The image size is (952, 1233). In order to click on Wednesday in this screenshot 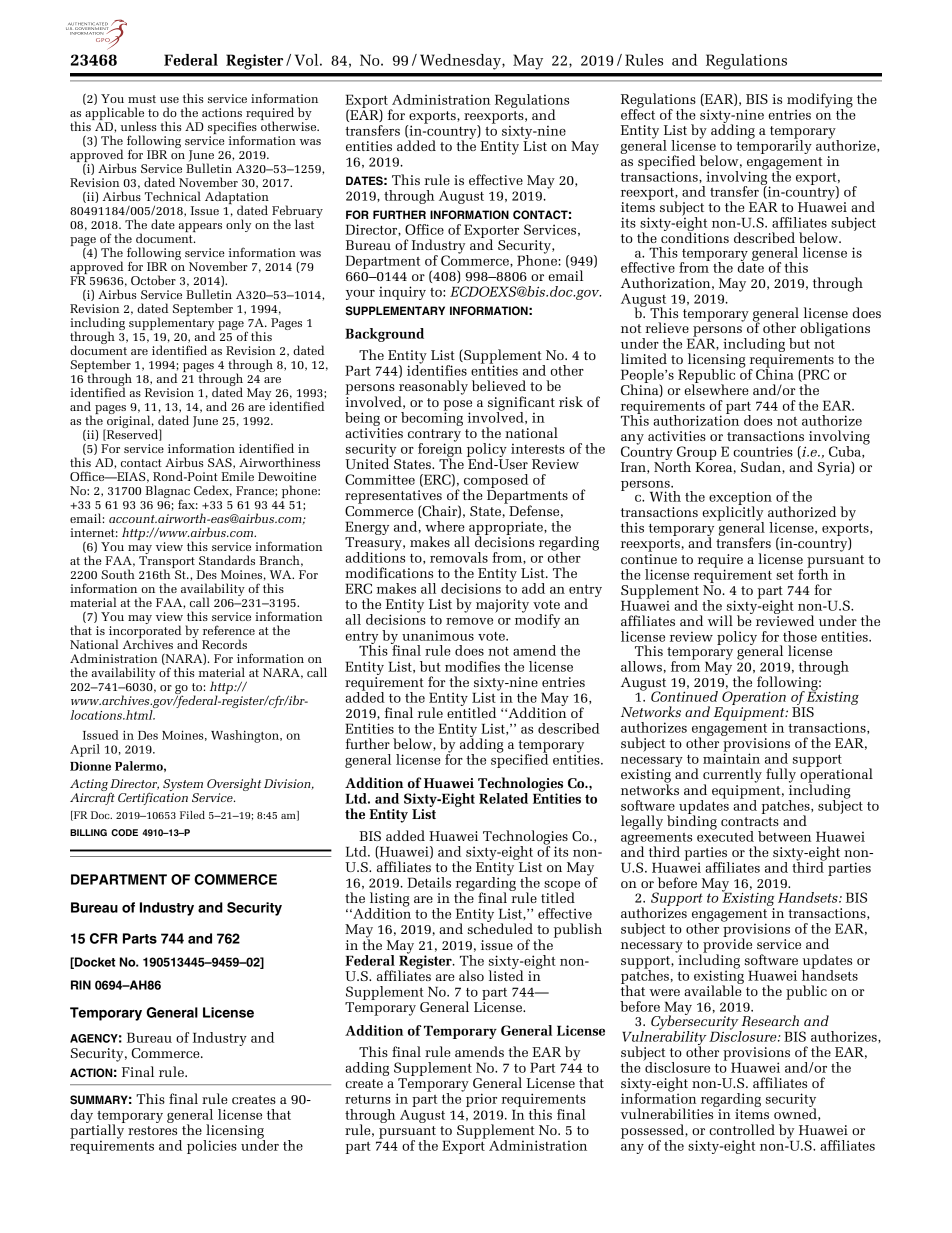, I will do `click(461, 62)`.
